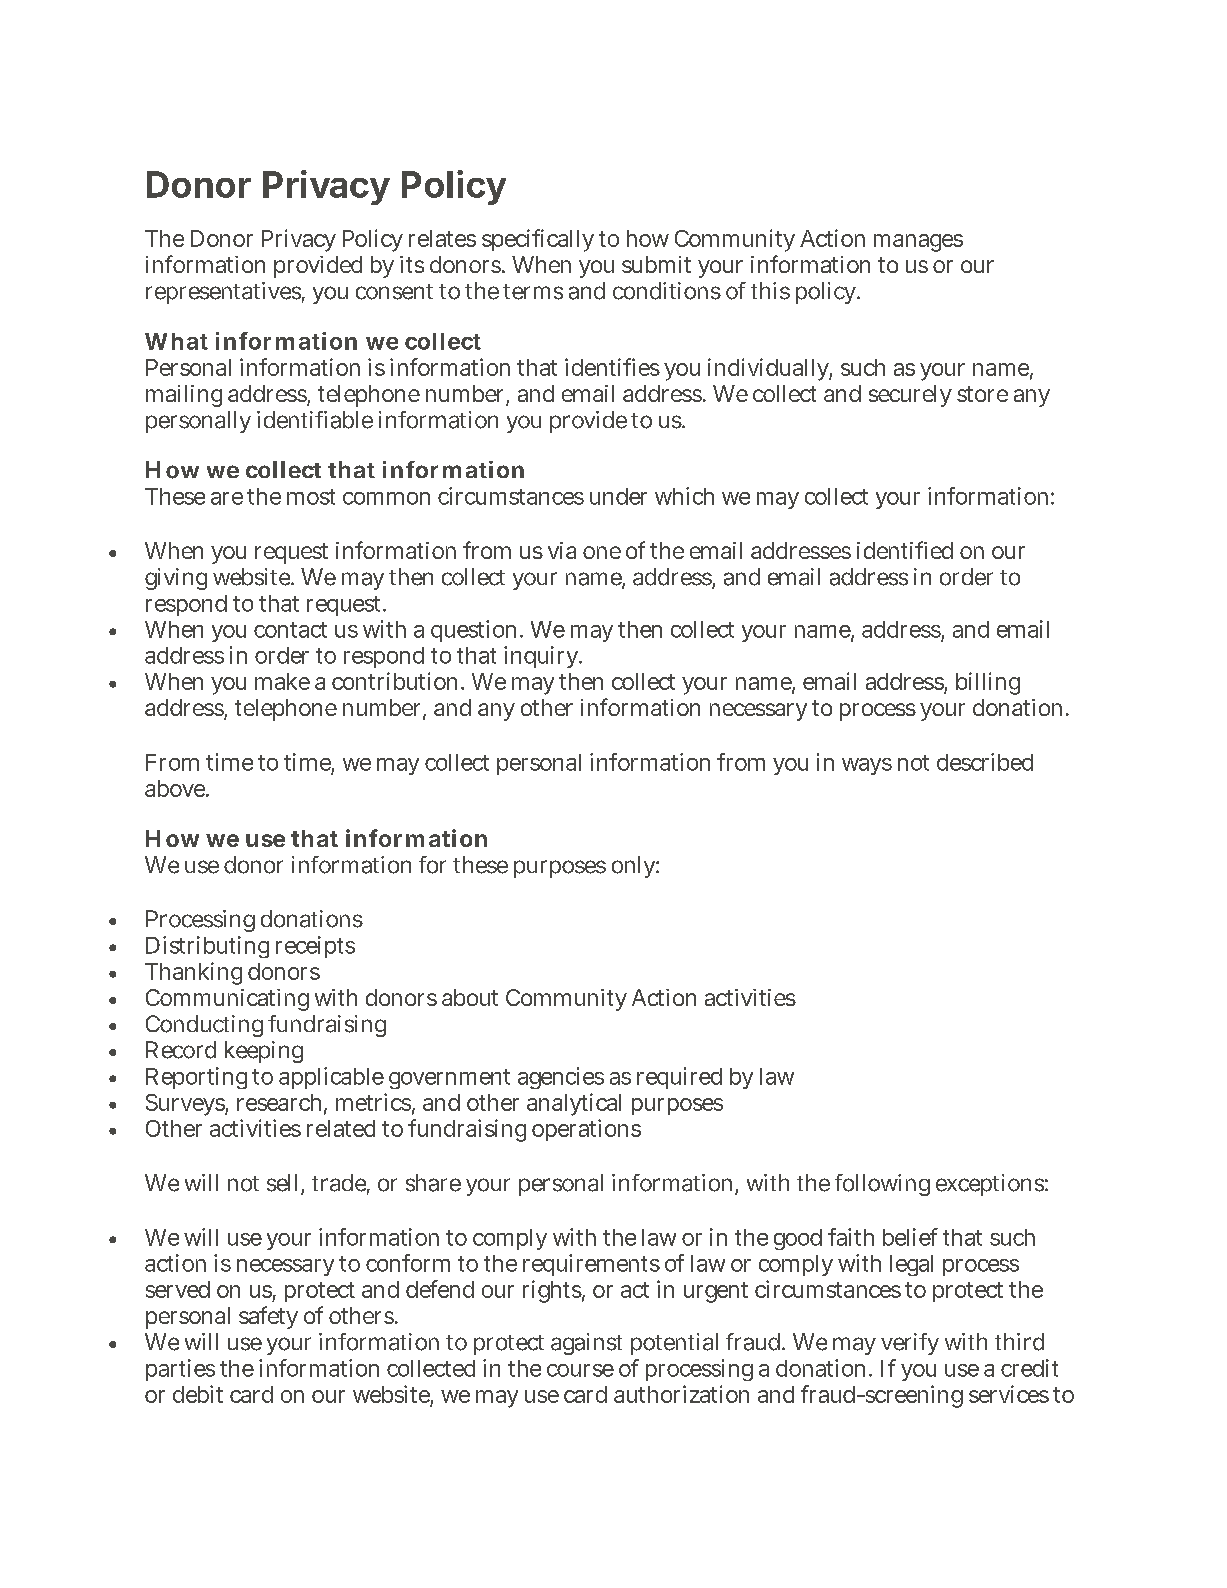  I want to click on consent, so click(394, 292).
